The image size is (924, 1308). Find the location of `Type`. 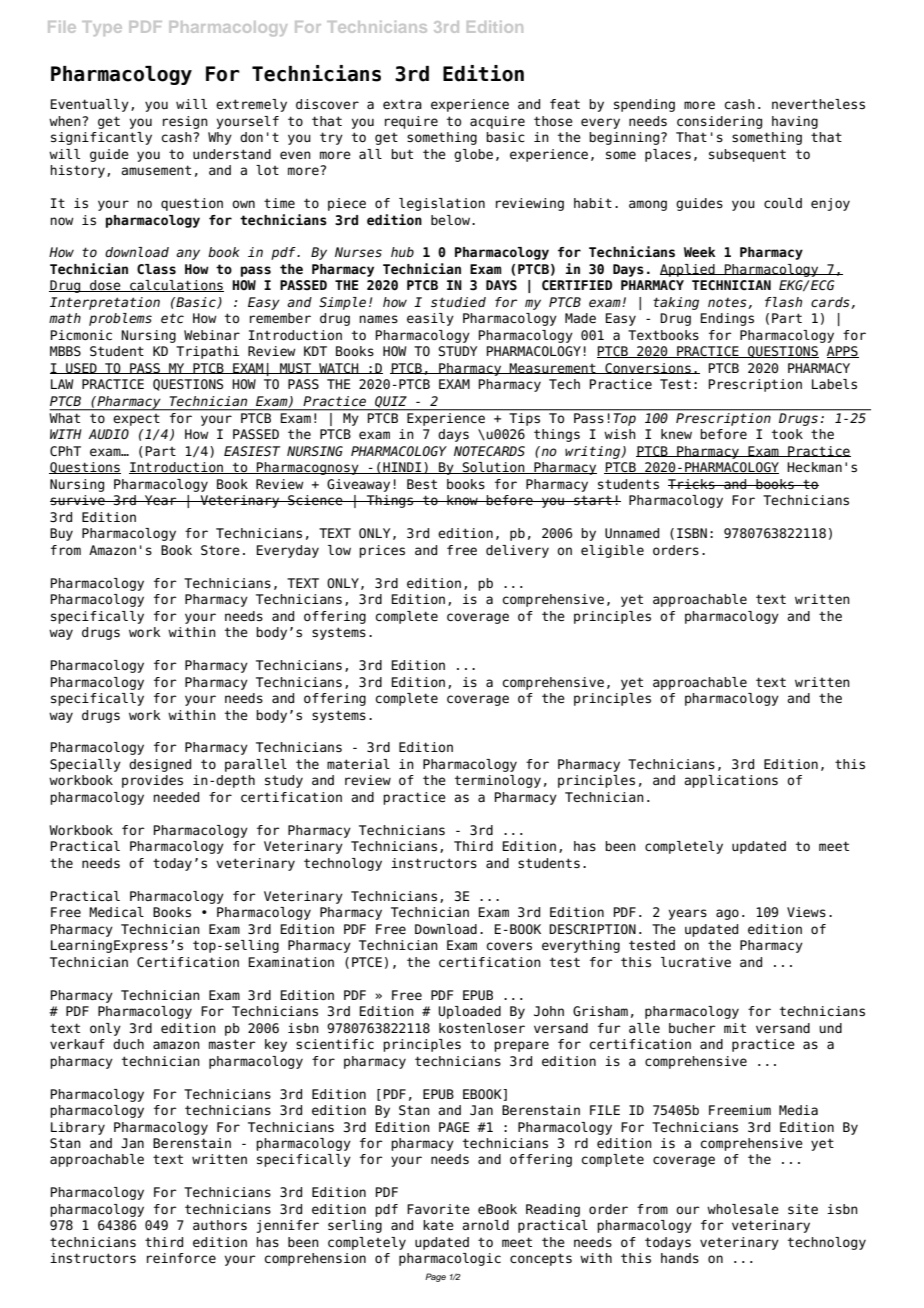

Type is located at coordinates (102, 28).
